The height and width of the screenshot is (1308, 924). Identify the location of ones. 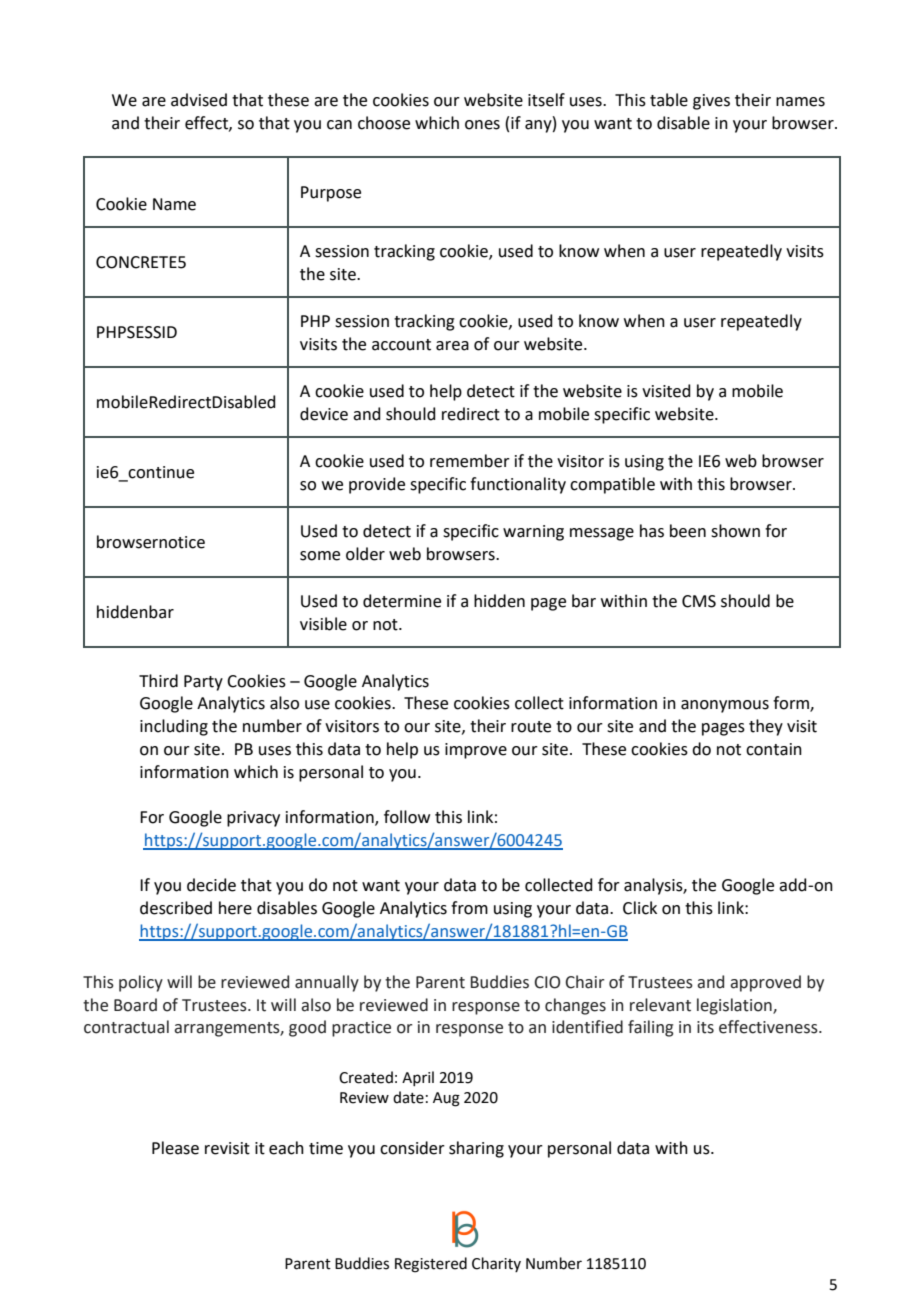
(482, 125).
